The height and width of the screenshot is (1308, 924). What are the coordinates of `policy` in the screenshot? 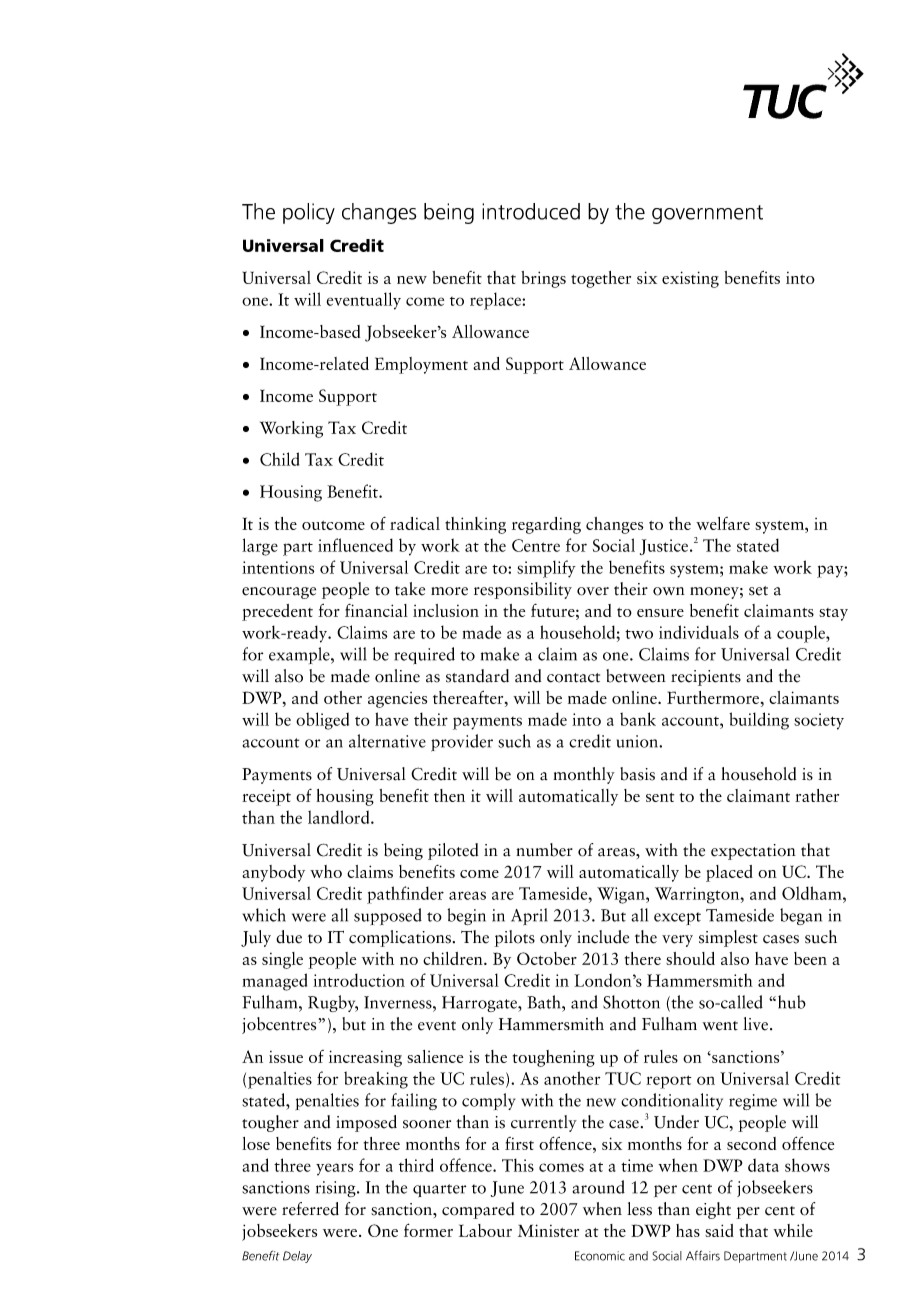 It's located at (309, 213).
